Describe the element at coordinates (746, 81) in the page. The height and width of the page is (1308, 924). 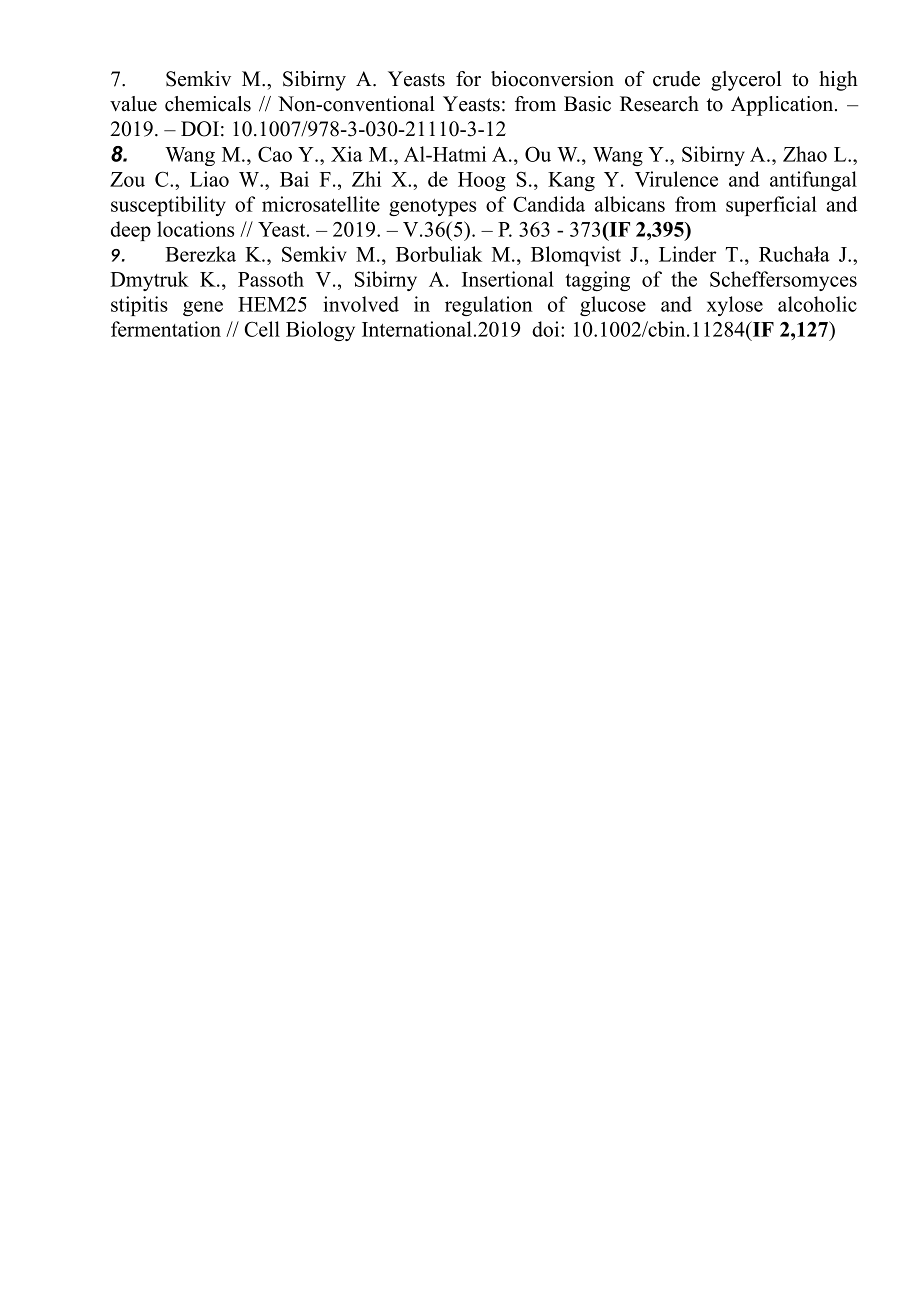
I see `glycerol` at that location.
